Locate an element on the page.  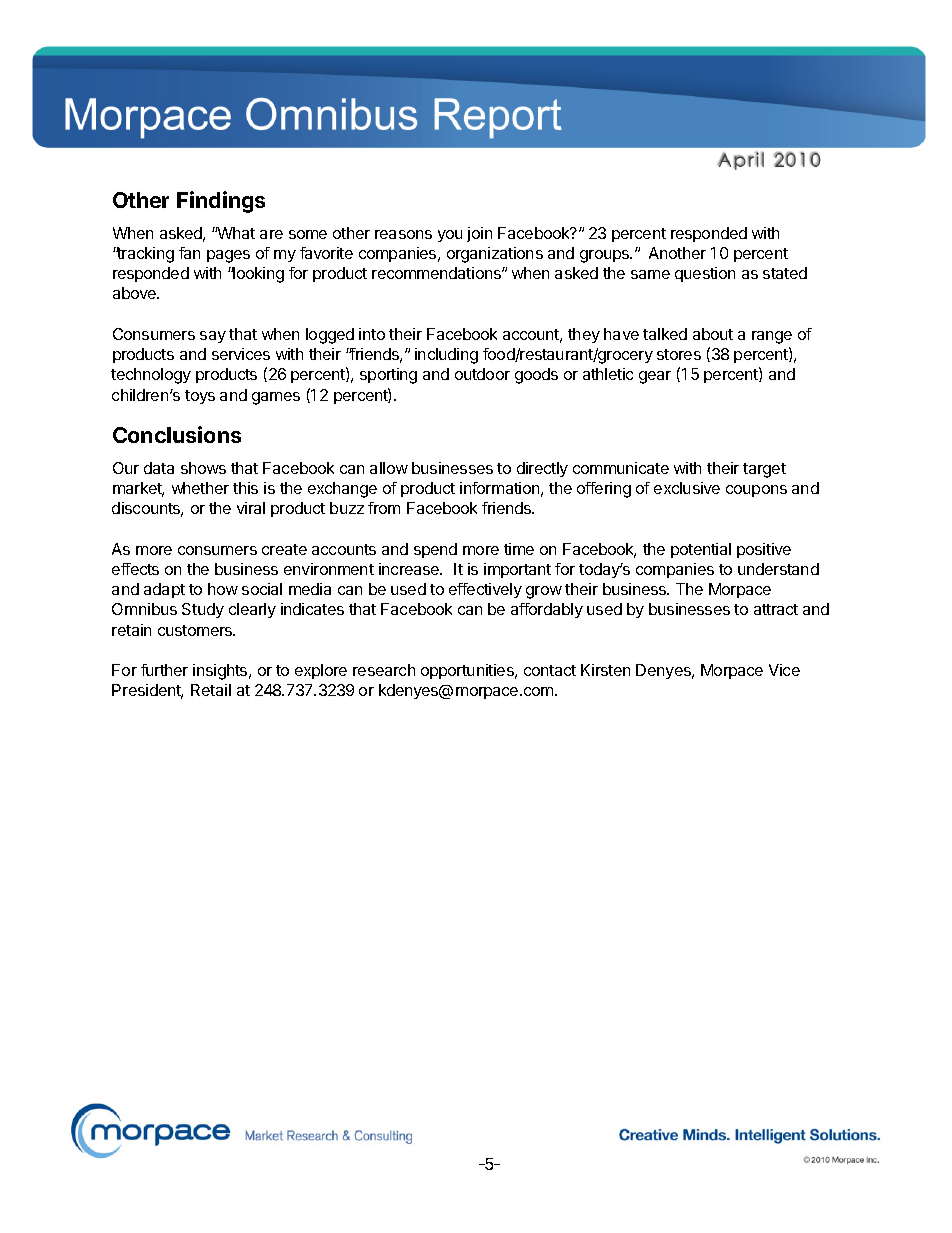
Findings is located at coordinates (221, 202).
